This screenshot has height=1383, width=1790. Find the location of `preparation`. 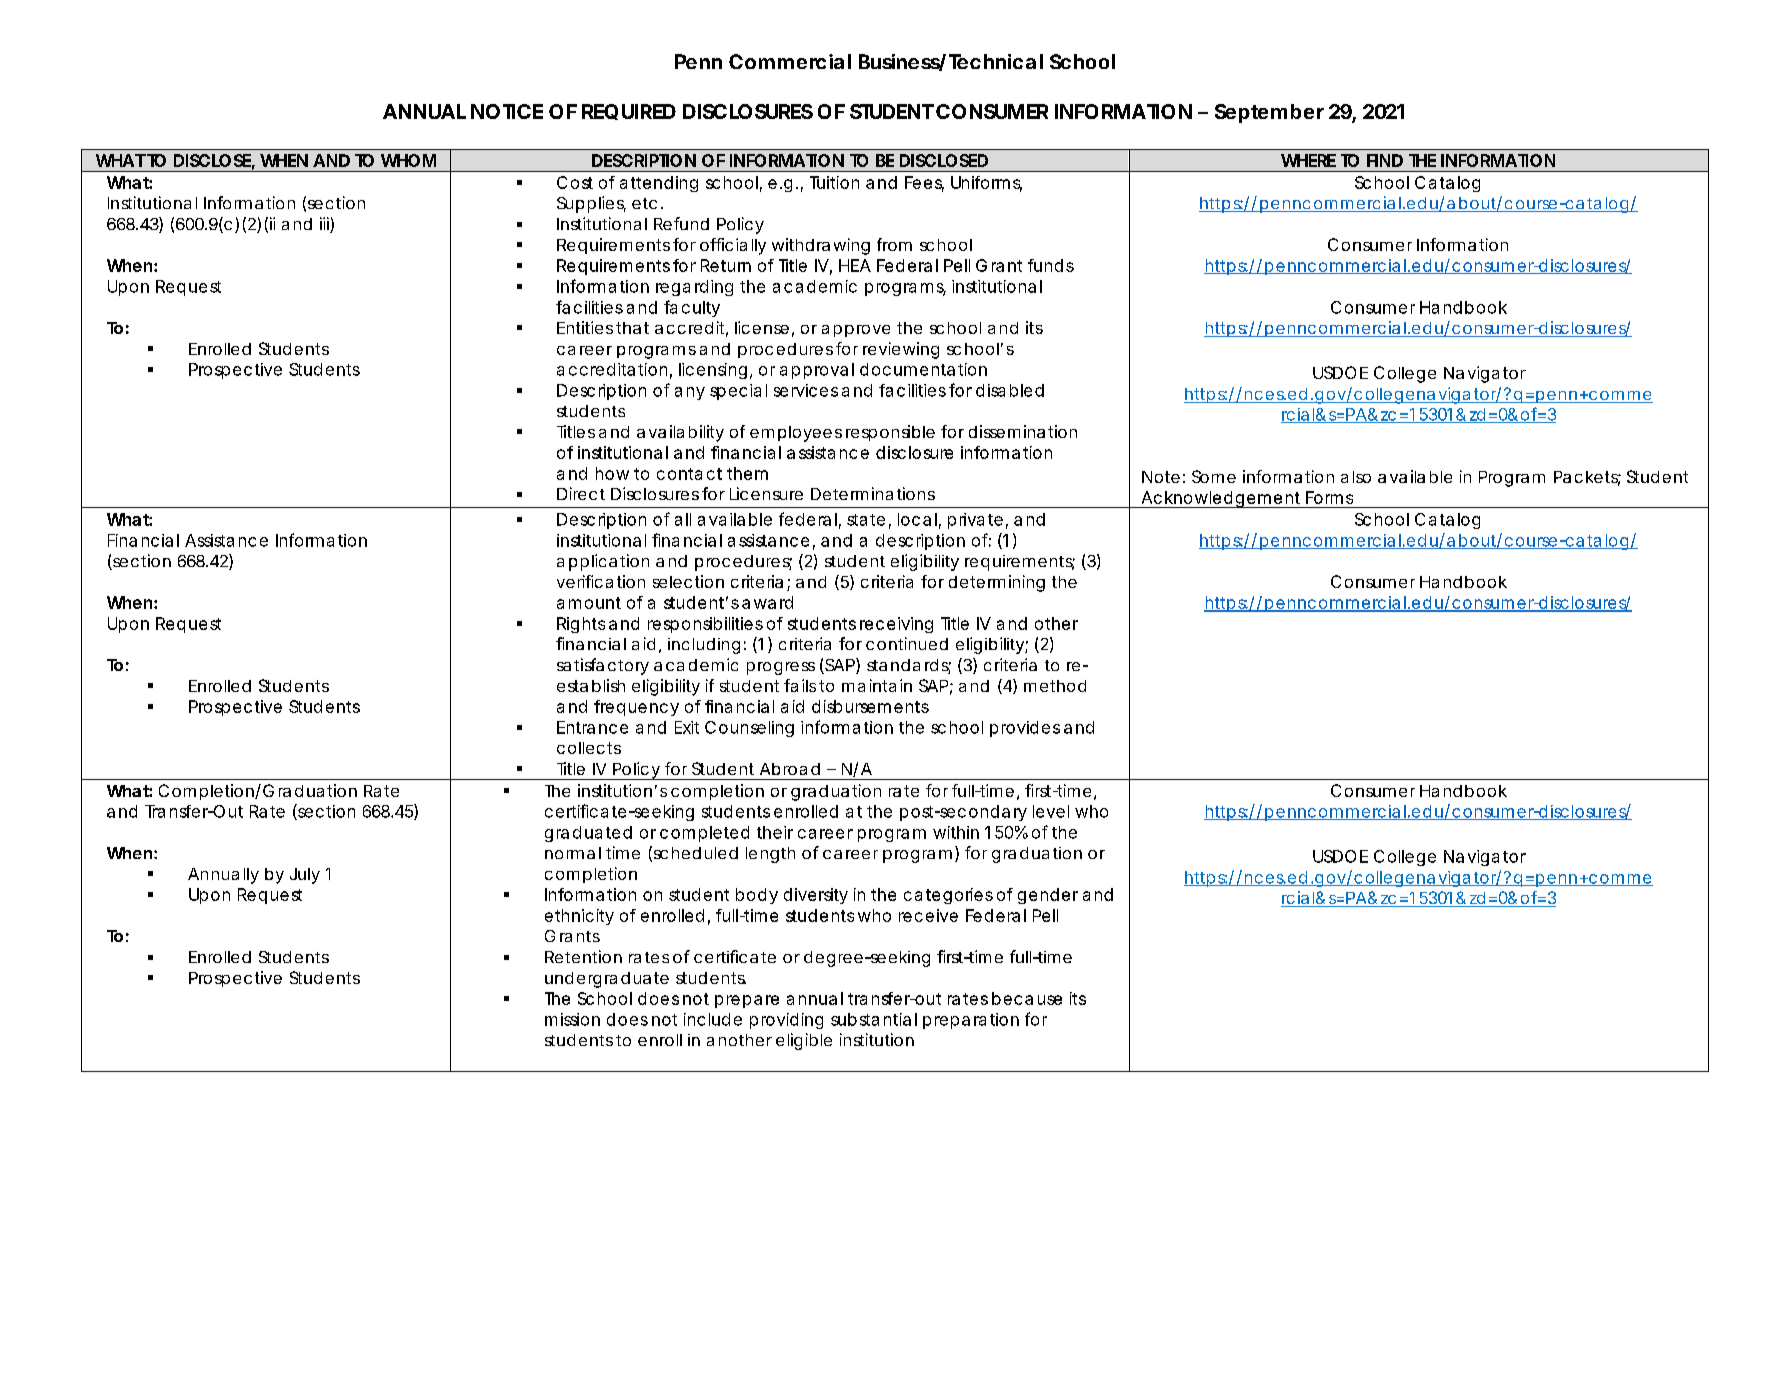

preparation is located at coordinates (971, 1021).
